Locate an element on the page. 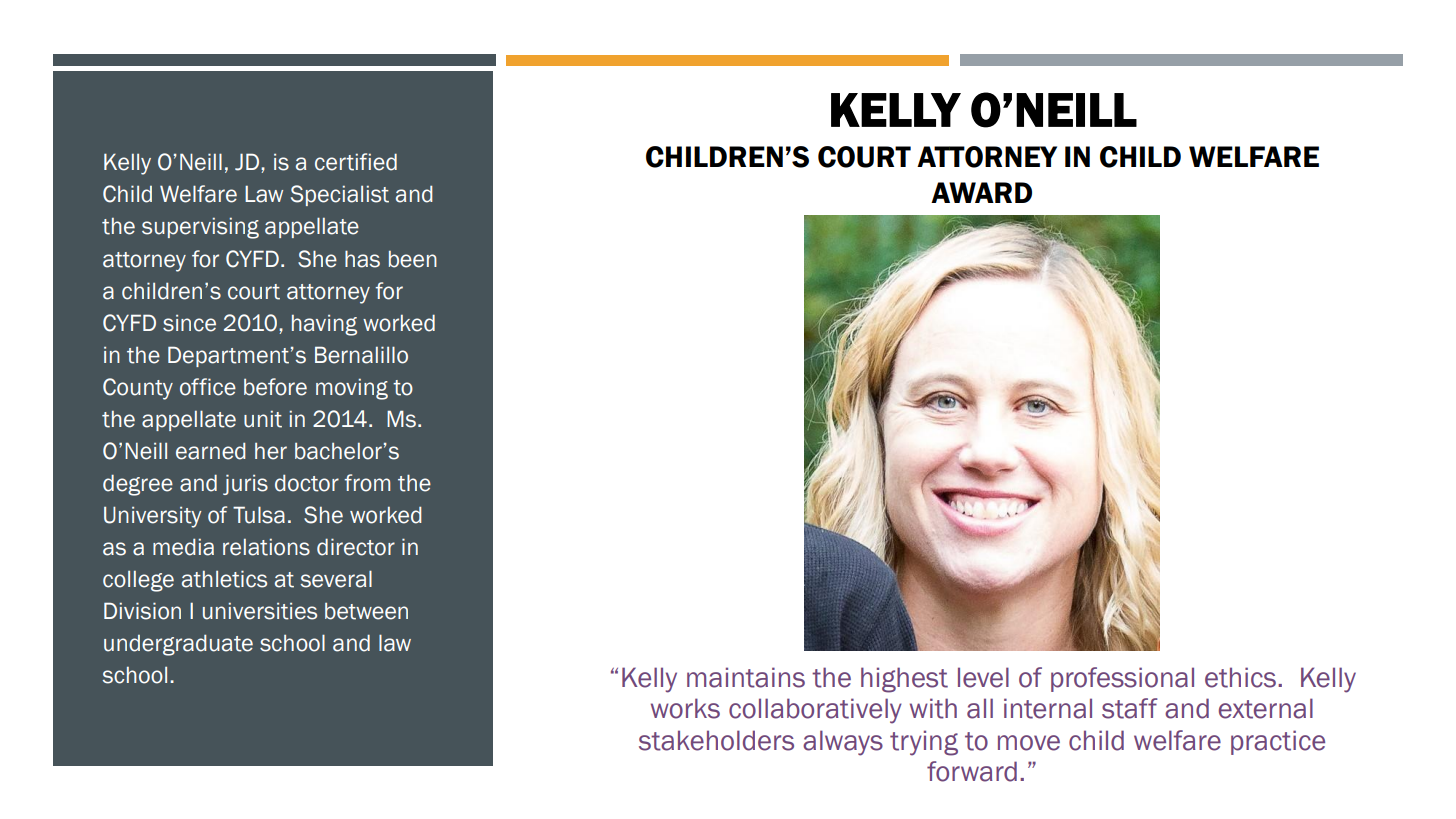 This page has width=1456, height=819. been is located at coordinates (413, 259).
